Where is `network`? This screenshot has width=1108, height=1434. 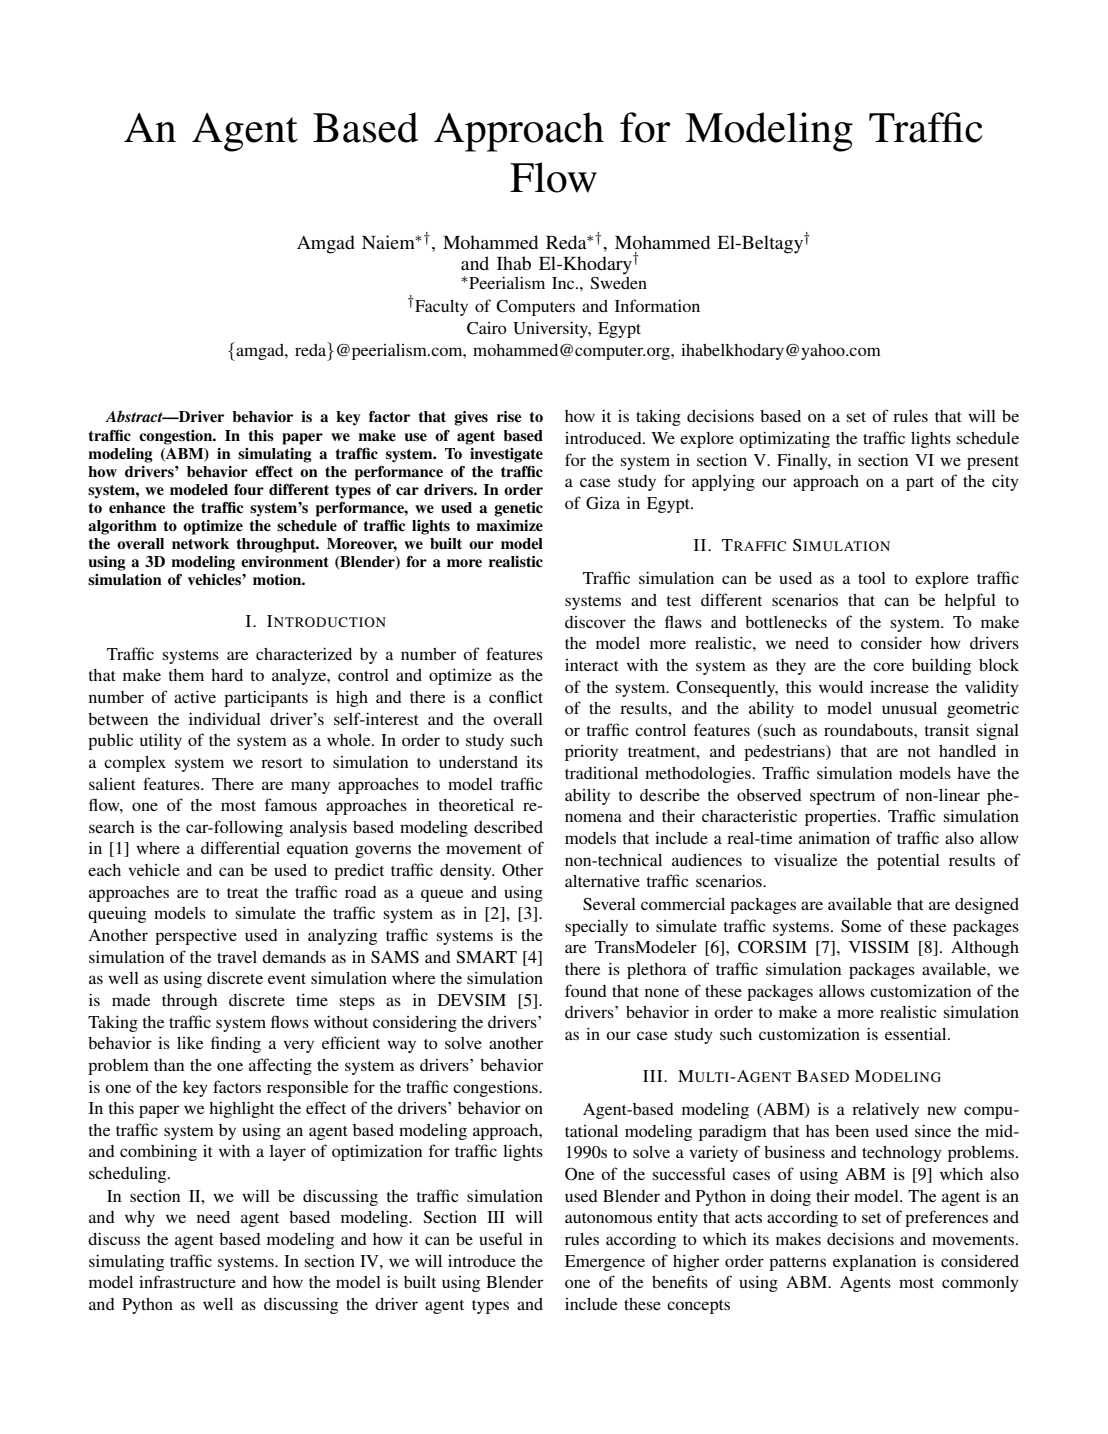 network is located at coordinates (200, 544).
